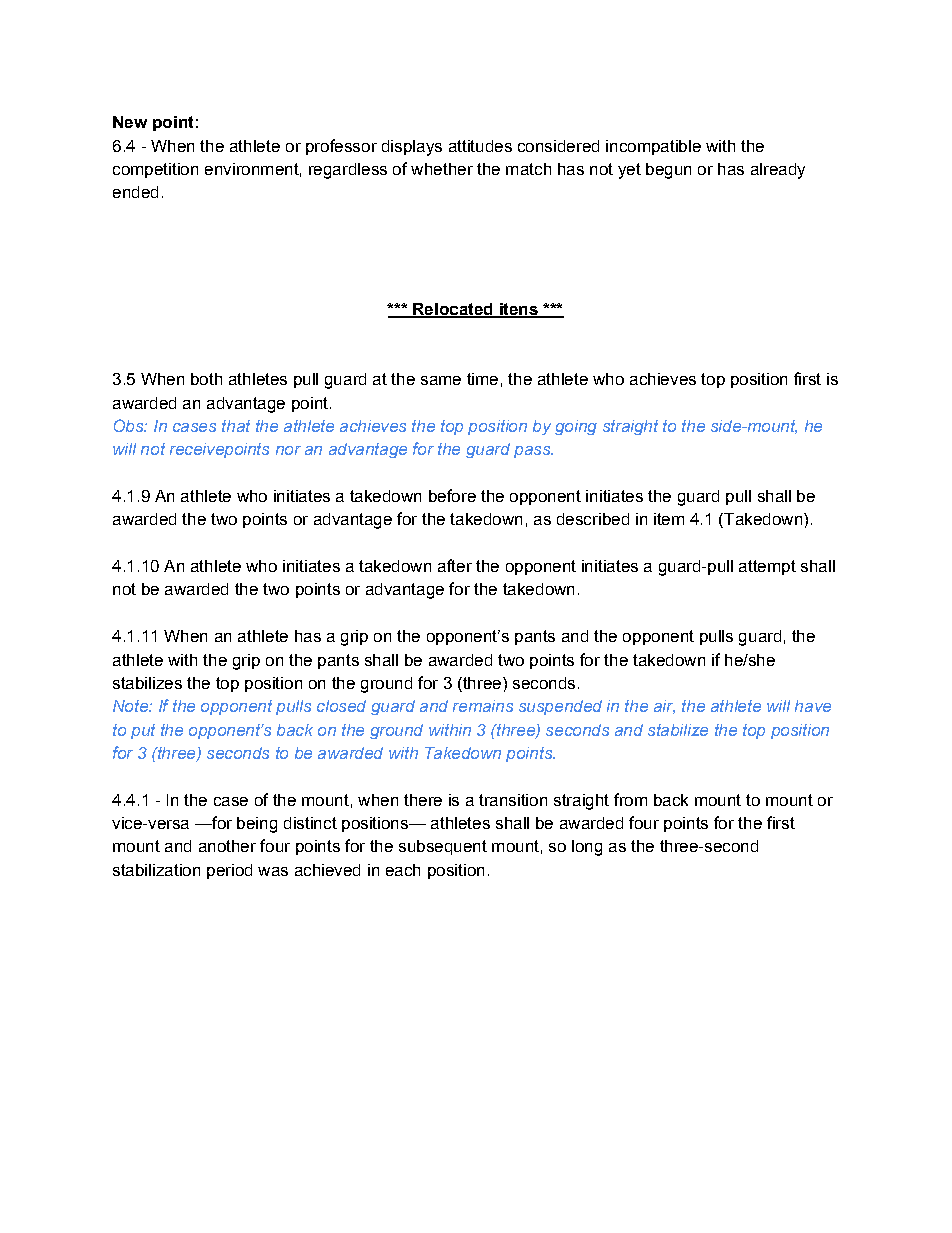 The image size is (952, 1233). What do you see at coordinates (453, 310) in the page?
I see `Relocated` at bounding box center [453, 310].
